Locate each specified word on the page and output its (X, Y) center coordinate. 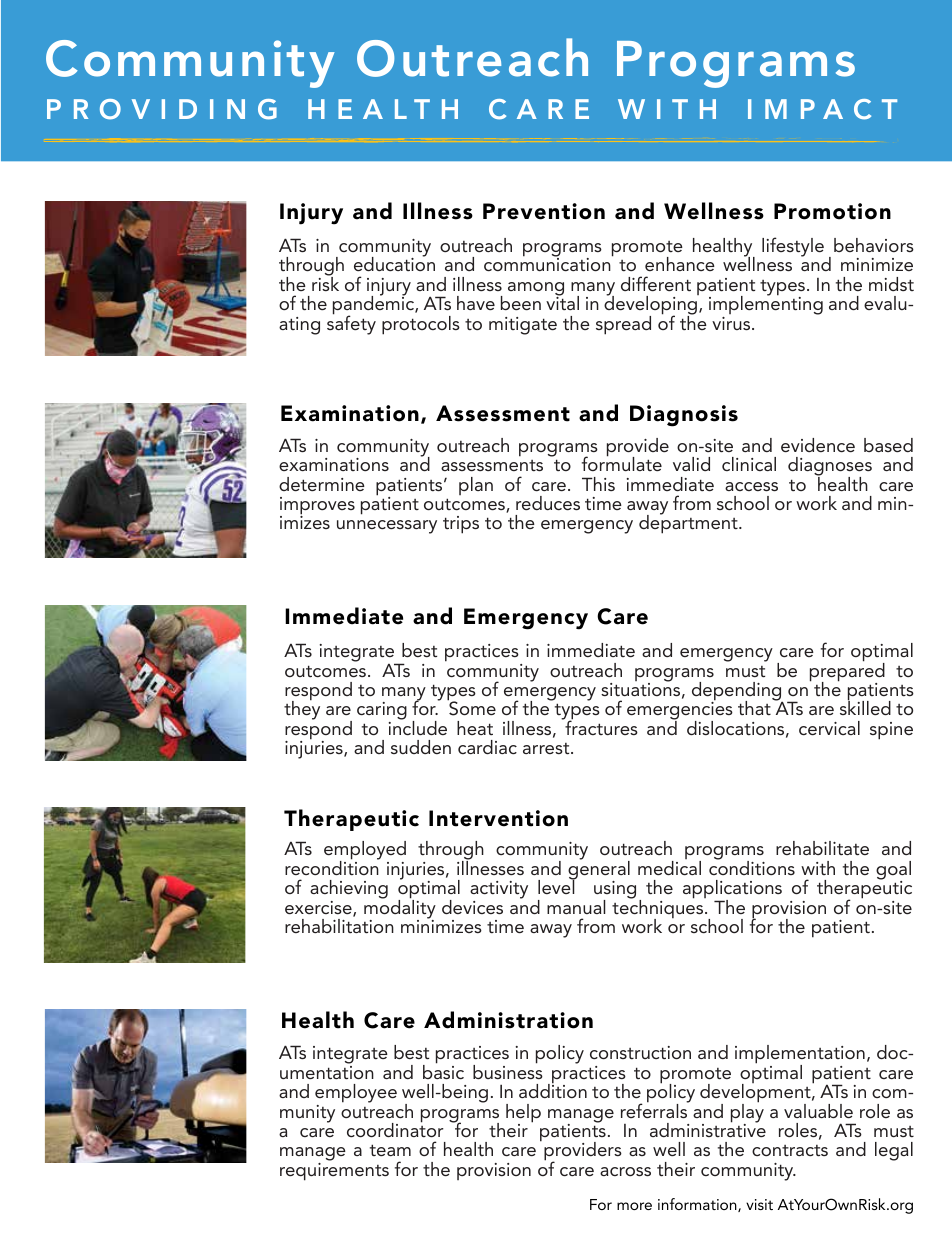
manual (576, 907)
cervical (829, 728)
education (394, 263)
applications (732, 890)
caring (382, 712)
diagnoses (830, 467)
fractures (600, 727)
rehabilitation (339, 926)
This (598, 484)
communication (548, 263)
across (625, 1171)
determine (322, 484)
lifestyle (793, 247)
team (390, 1150)
